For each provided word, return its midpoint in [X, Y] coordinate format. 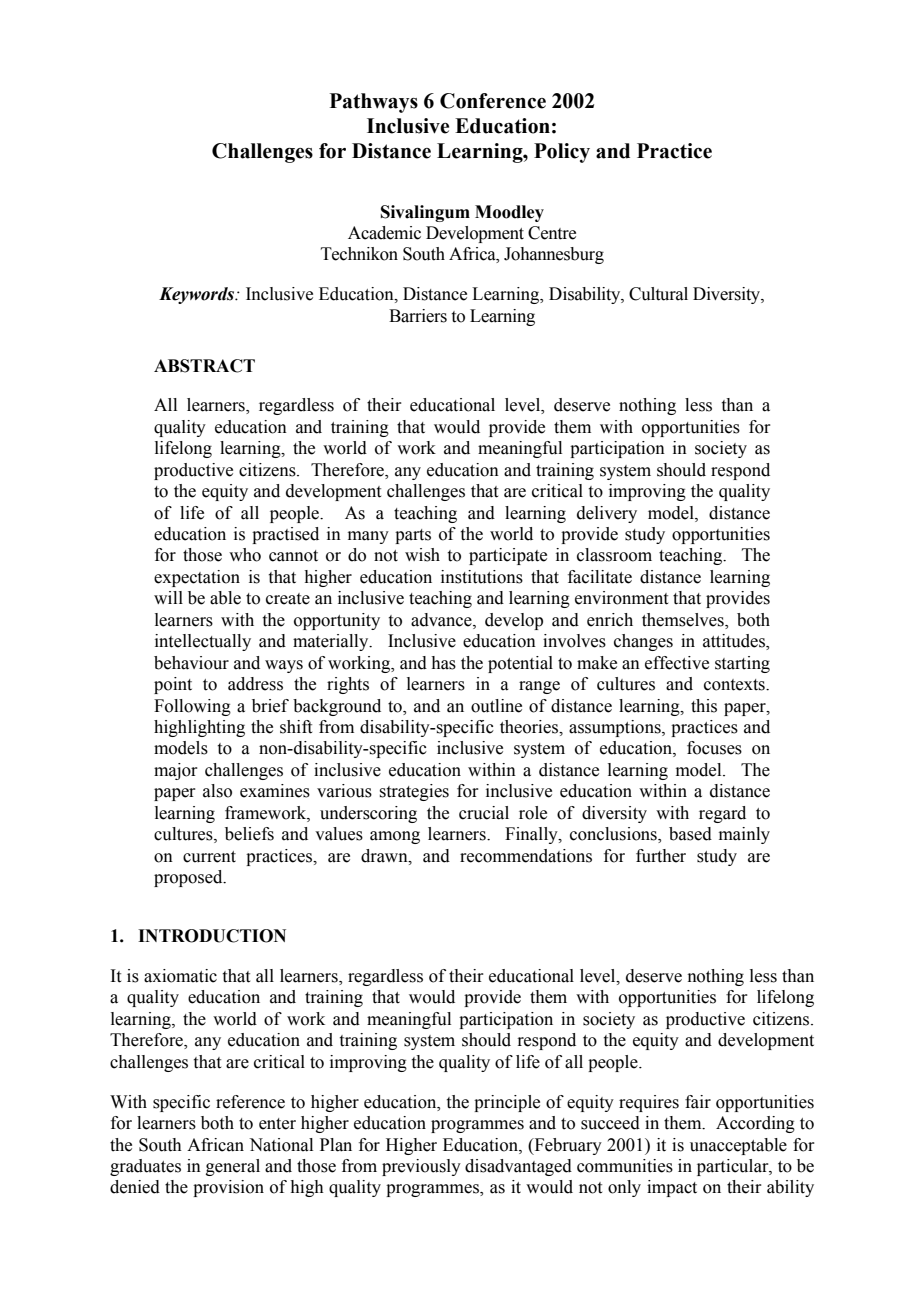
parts [413, 536]
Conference [493, 101]
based [690, 834]
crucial [484, 813]
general [233, 1167]
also [217, 791]
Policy [562, 153]
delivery [607, 514]
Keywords [198, 295]
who [245, 555]
